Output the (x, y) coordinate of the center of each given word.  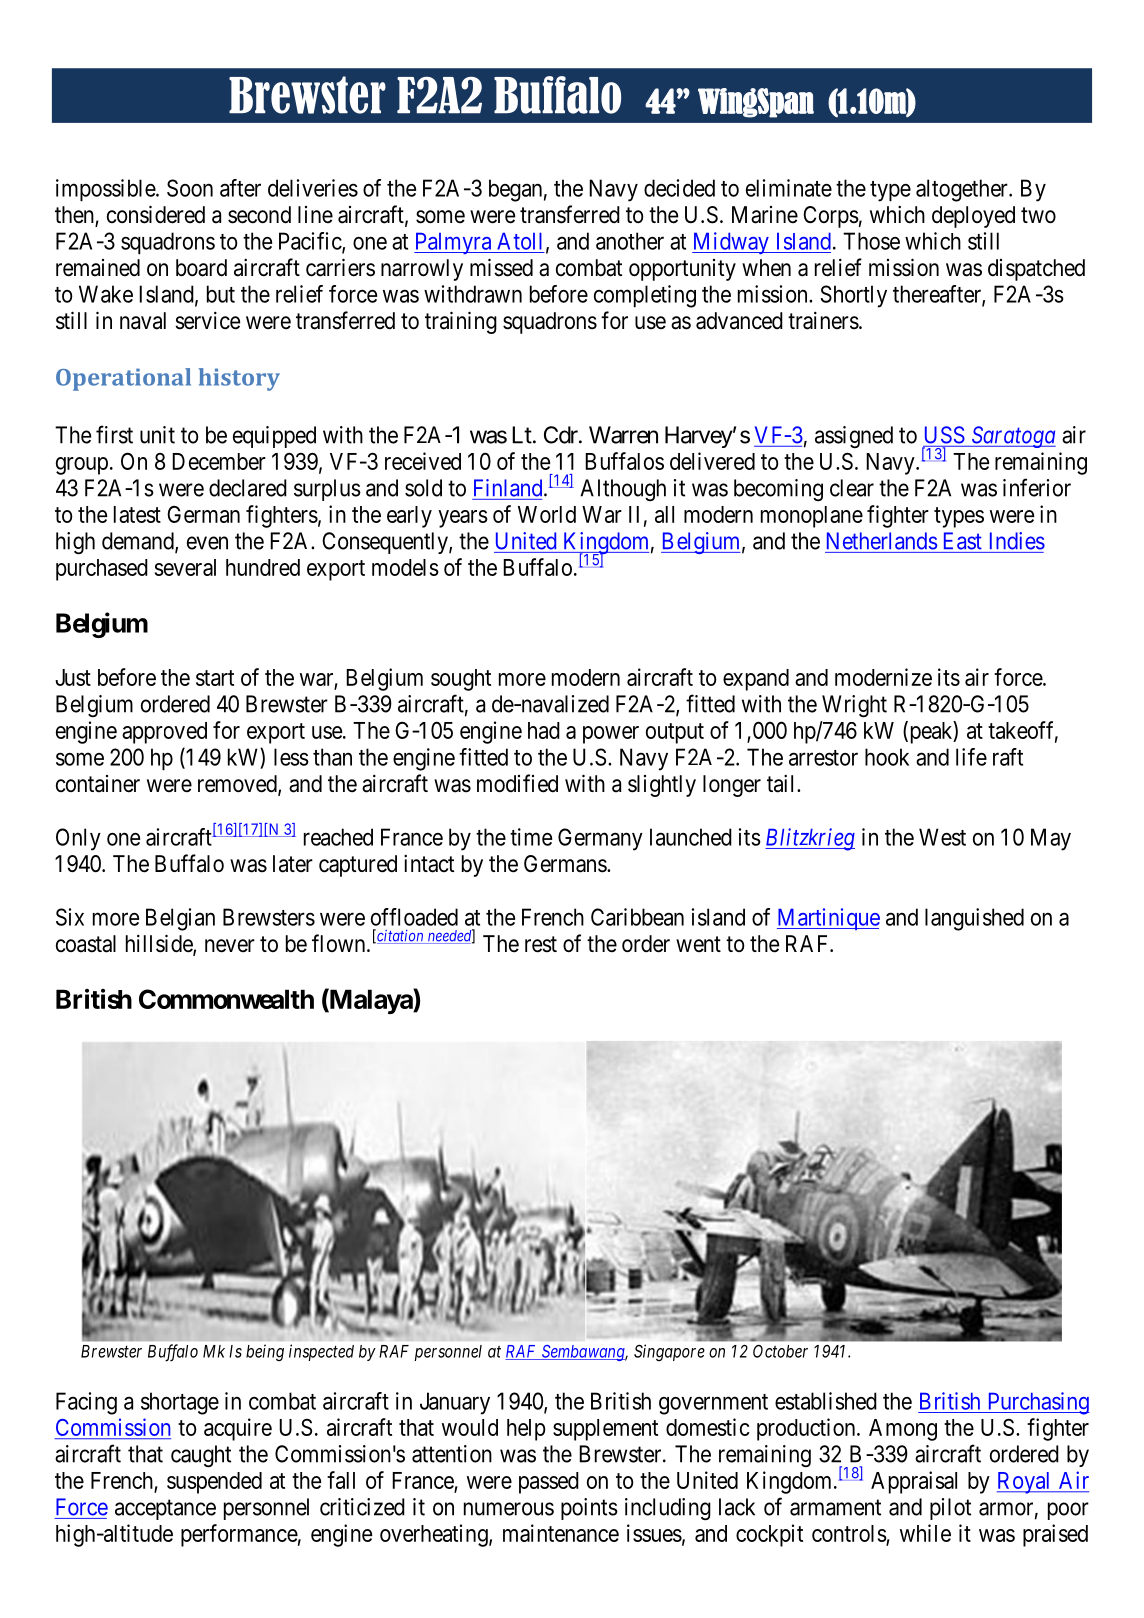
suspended (214, 1483)
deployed (973, 217)
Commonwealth (226, 999)
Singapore (669, 1352)
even (207, 543)
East (963, 541)
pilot (950, 1509)
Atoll (519, 241)
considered (156, 214)
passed (549, 1483)
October (780, 1351)
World (547, 514)
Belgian (180, 919)
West (942, 837)
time (531, 837)
